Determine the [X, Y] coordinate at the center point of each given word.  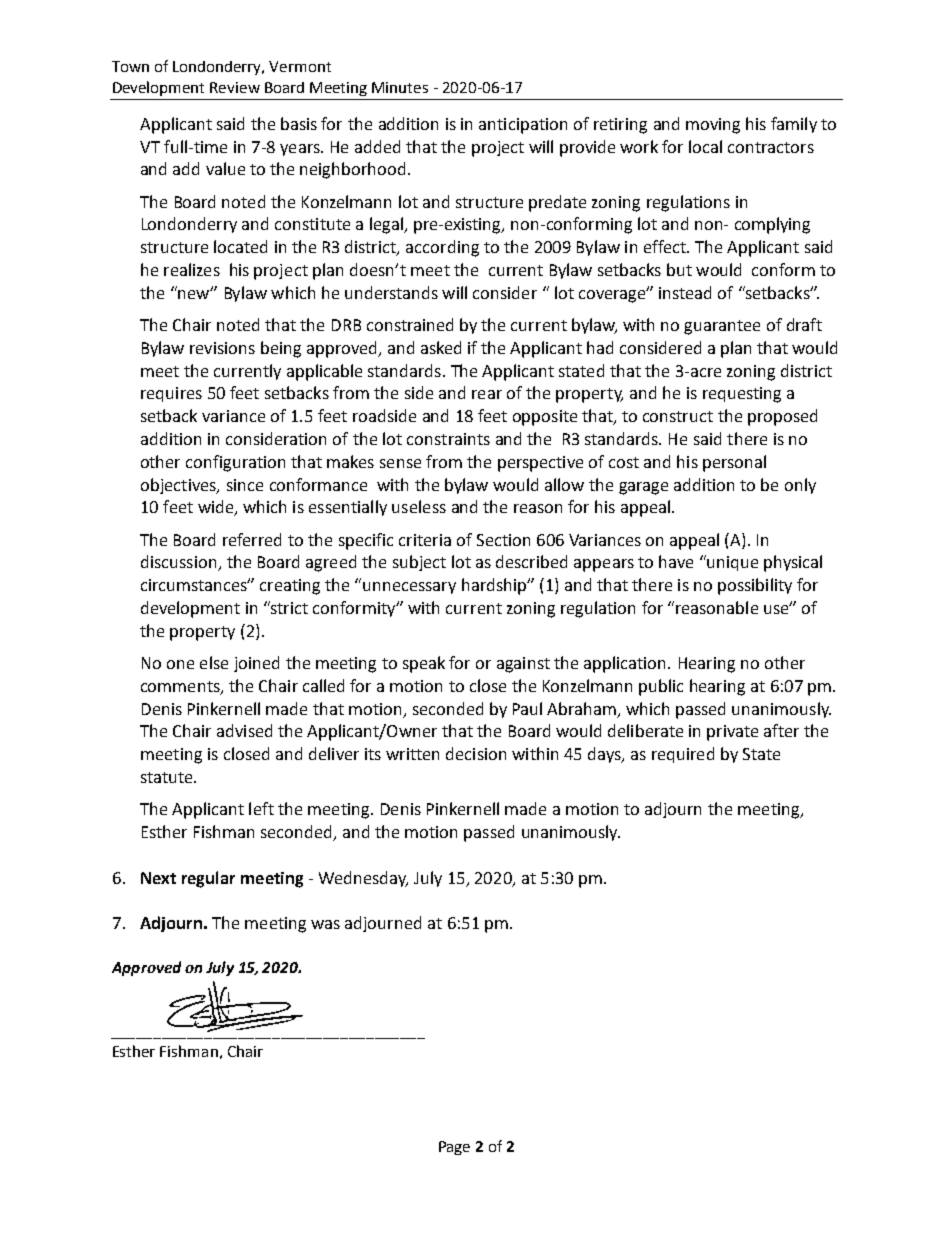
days [605, 755]
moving [713, 126]
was [325, 924]
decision [476, 753]
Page [454, 1148]
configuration [235, 463]
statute [168, 777]
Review [235, 87]
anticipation [523, 126]
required [683, 755]
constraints [448, 439]
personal [734, 463]
